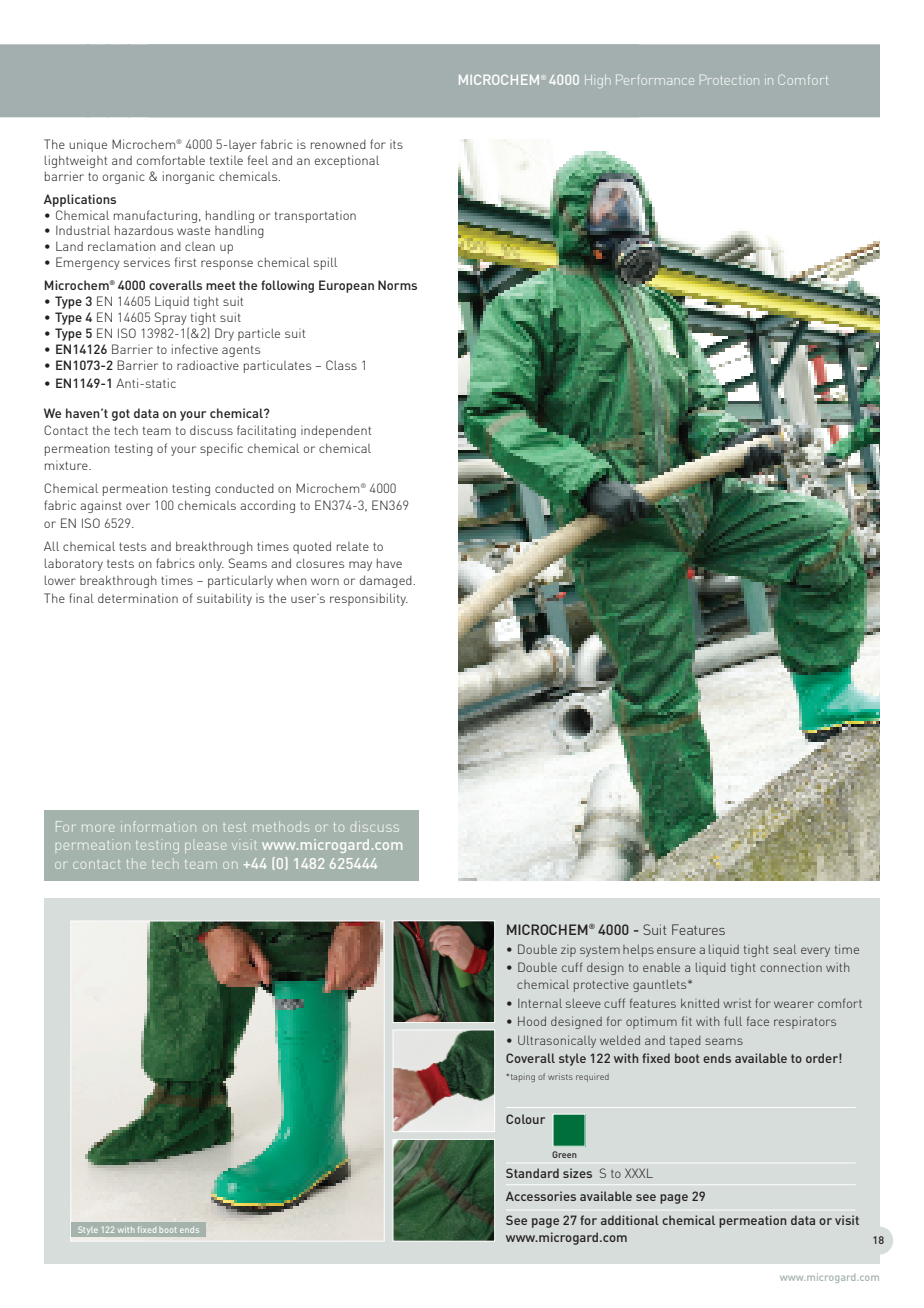 The height and width of the screenshot is (1308, 924). Describe the element at coordinates (532, 1173) in the screenshot. I see `Standard` at that location.
